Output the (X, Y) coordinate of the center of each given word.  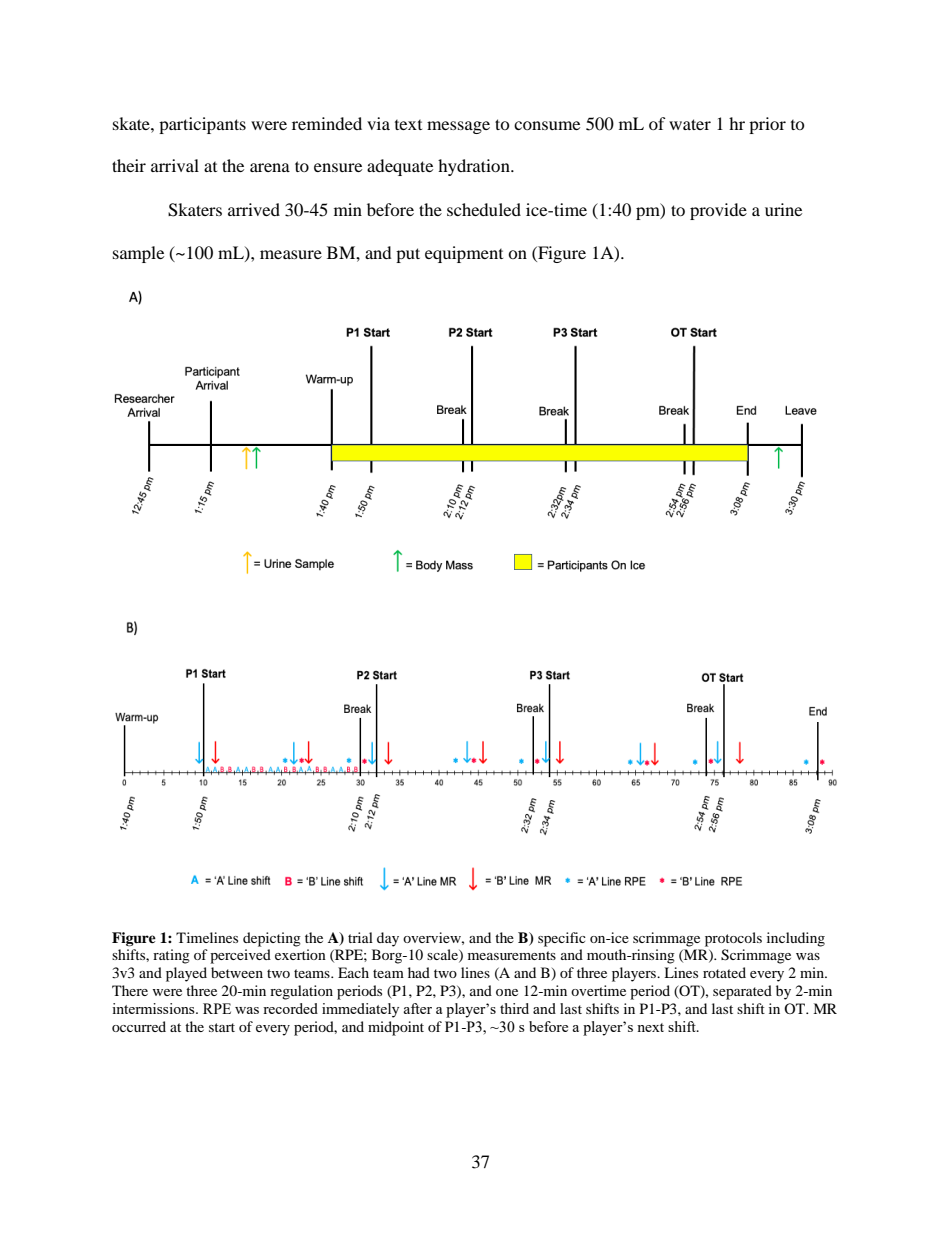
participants (202, 125)
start (222, 1027)
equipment (464, 254)
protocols (733, 939)
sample (138, 254)
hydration (475, 167)
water (690, 124)
